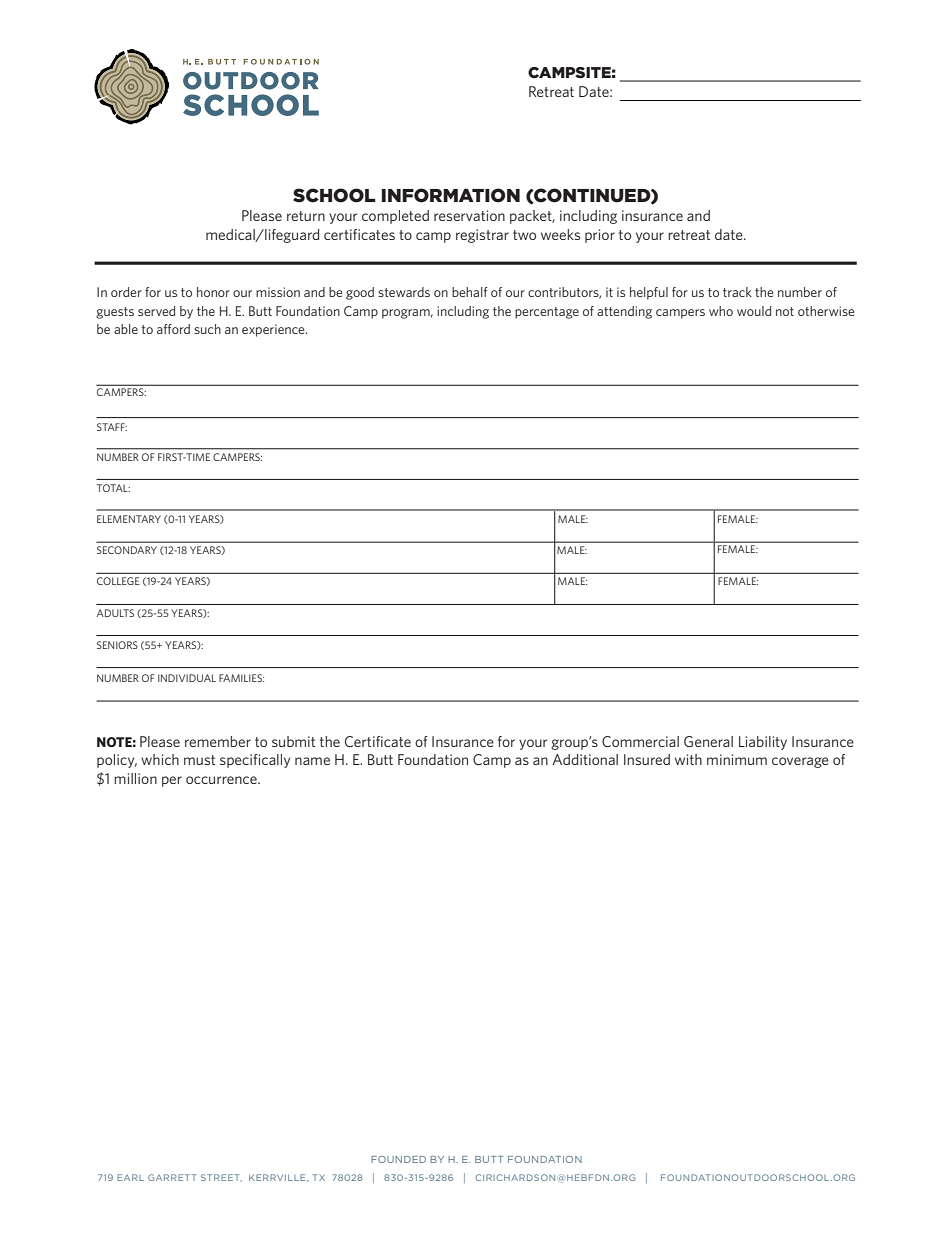 The width and height of the screenshot is (952, 1233). I want to click on track, so click(737, 292).
